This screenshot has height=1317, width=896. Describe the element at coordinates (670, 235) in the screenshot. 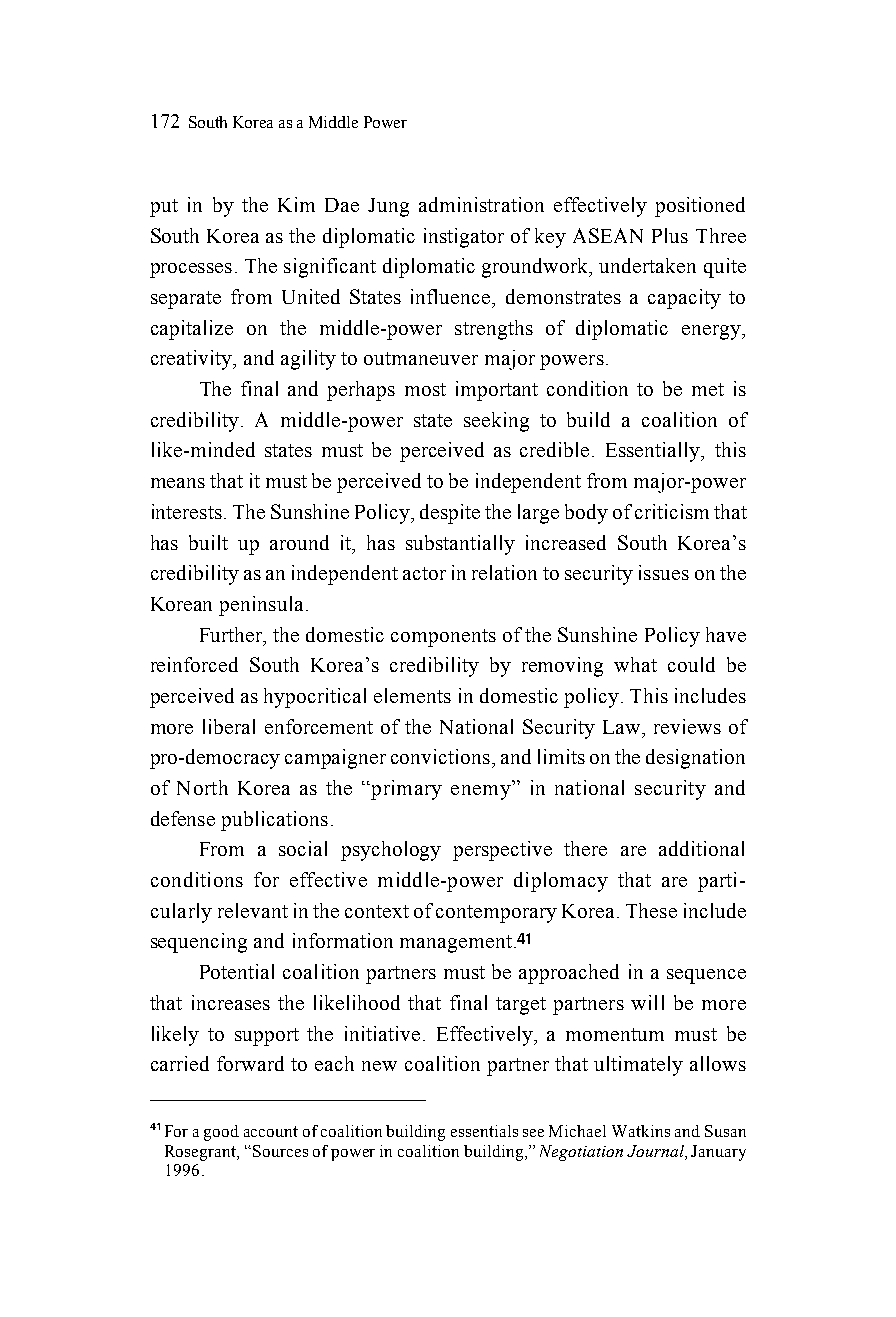

I see `Plus` at that location.
